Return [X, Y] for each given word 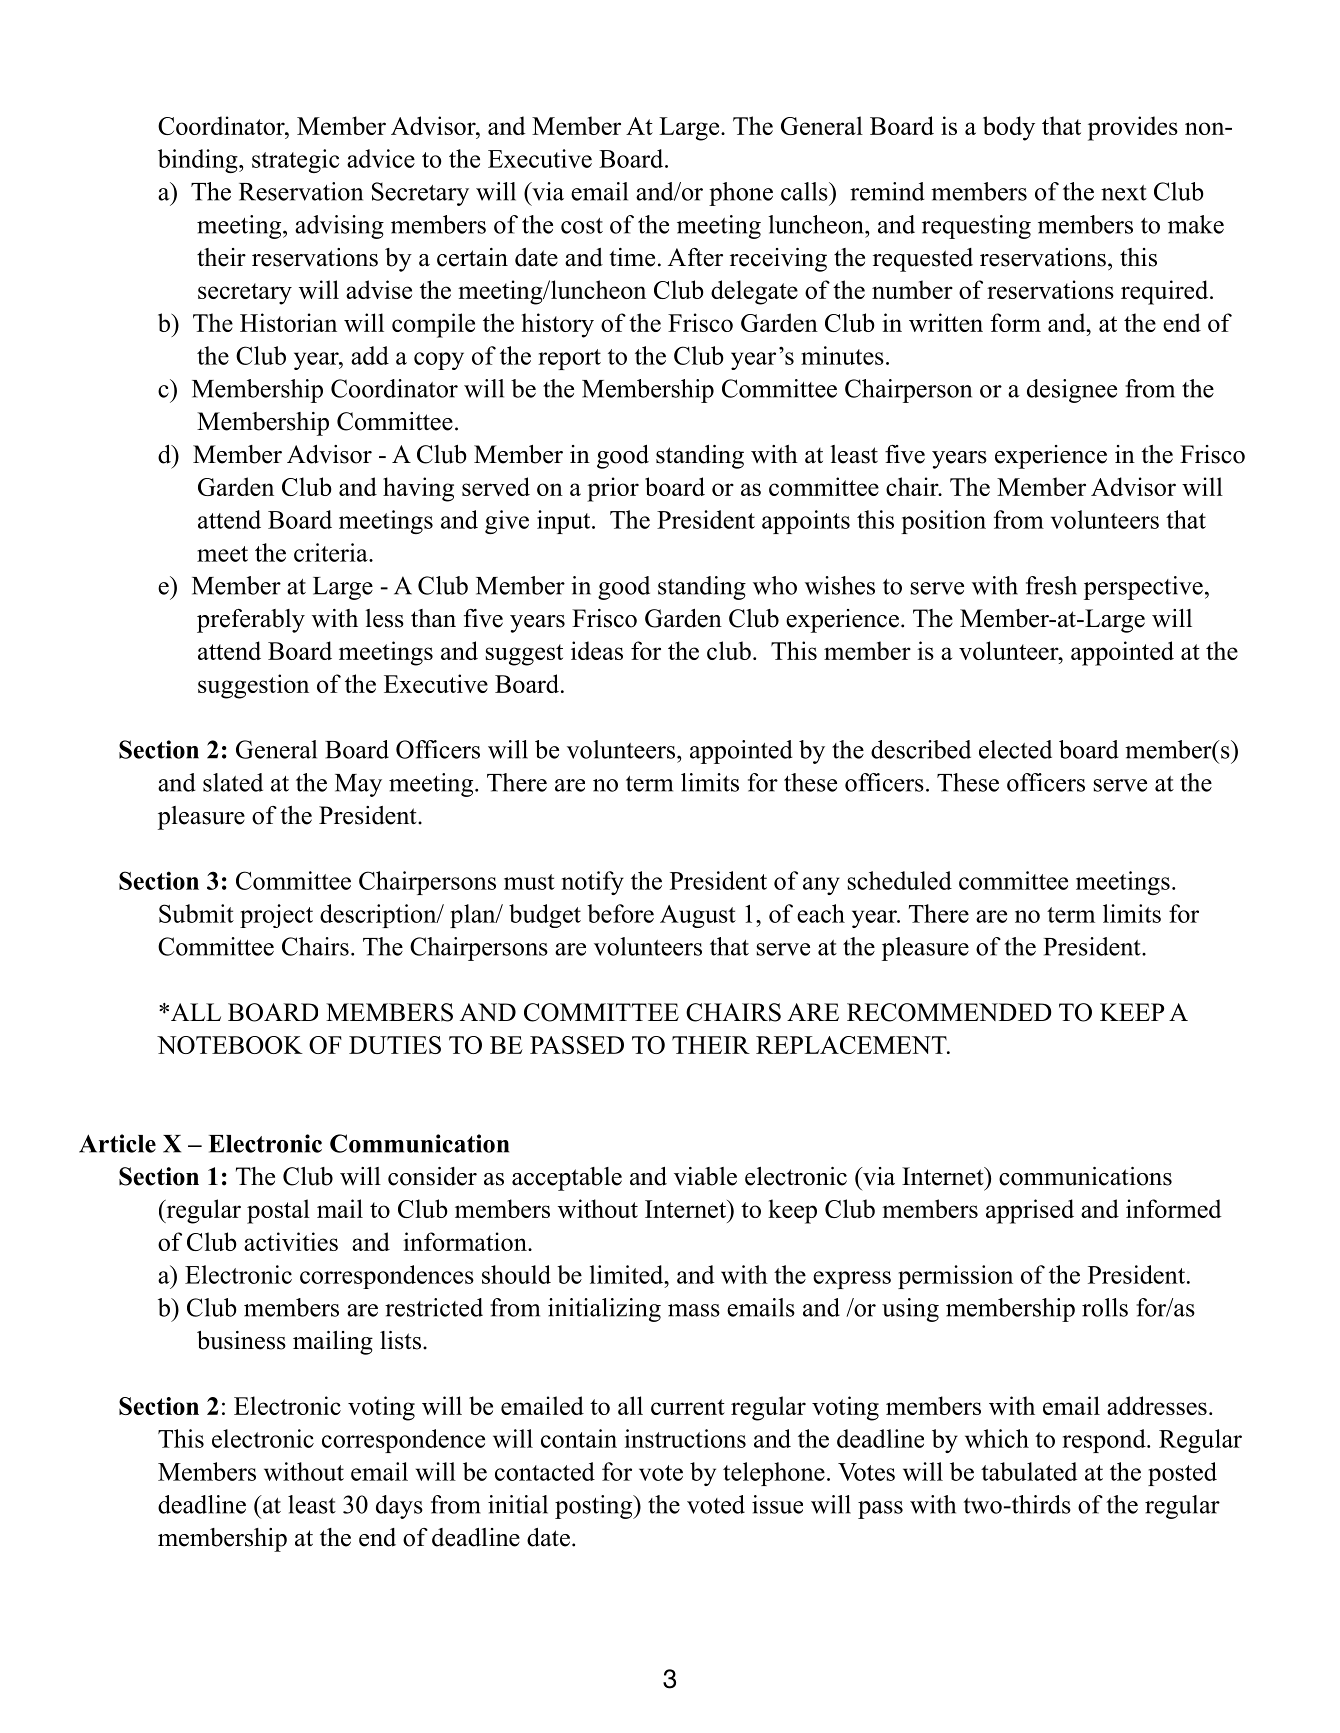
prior [613, 489]
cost [582, 226]
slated [233, 782]
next [1124, 193]
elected [1015, 749]
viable [705, 1176]
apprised [1030, 1211]
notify [592, 883]
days [399, 1507]
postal [278, 1211]
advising [339, 227]
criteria [332, 552]
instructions [685, 1438]
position [943, 522]
